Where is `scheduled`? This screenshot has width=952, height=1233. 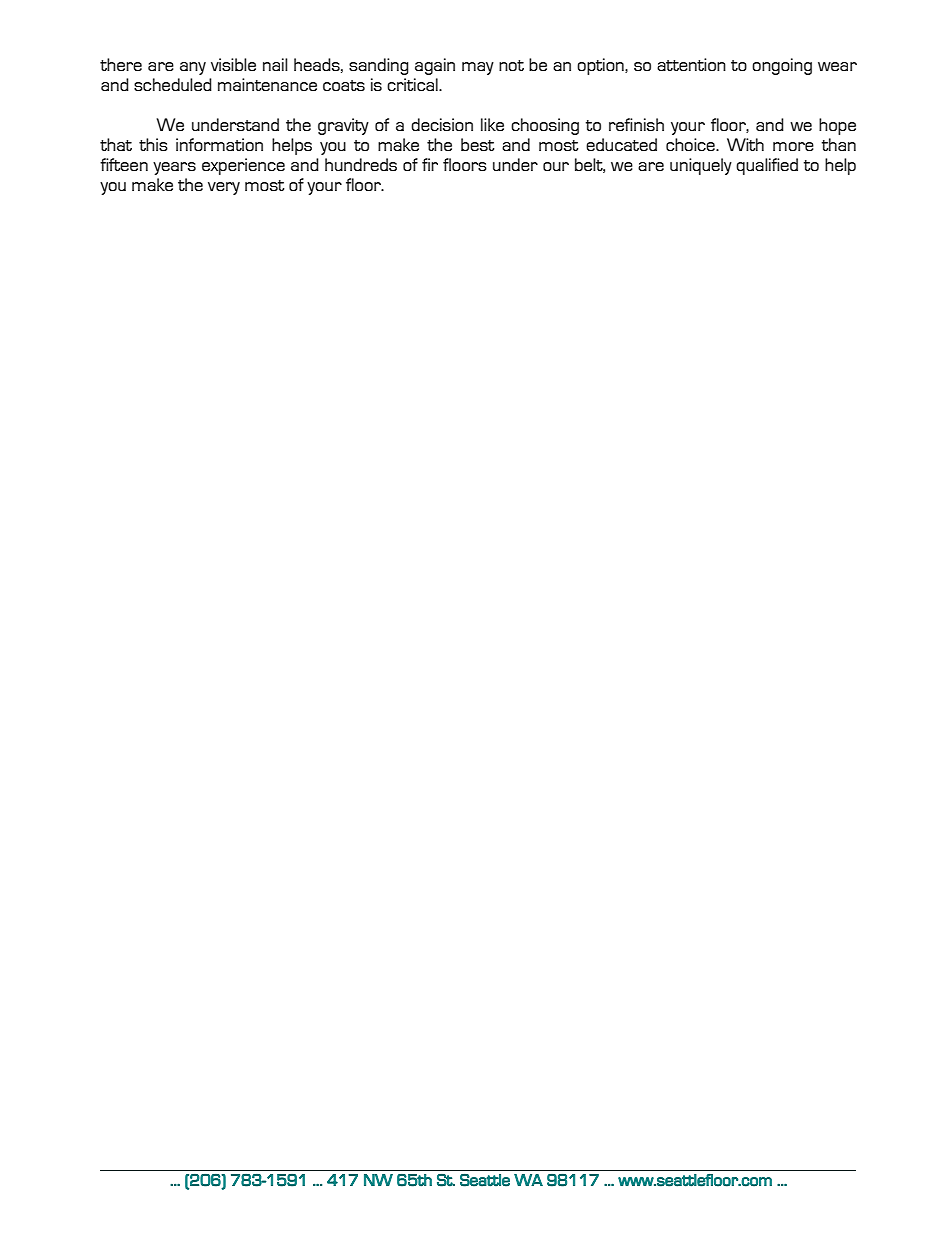
scheduled is located at coordinates (173, 84).
